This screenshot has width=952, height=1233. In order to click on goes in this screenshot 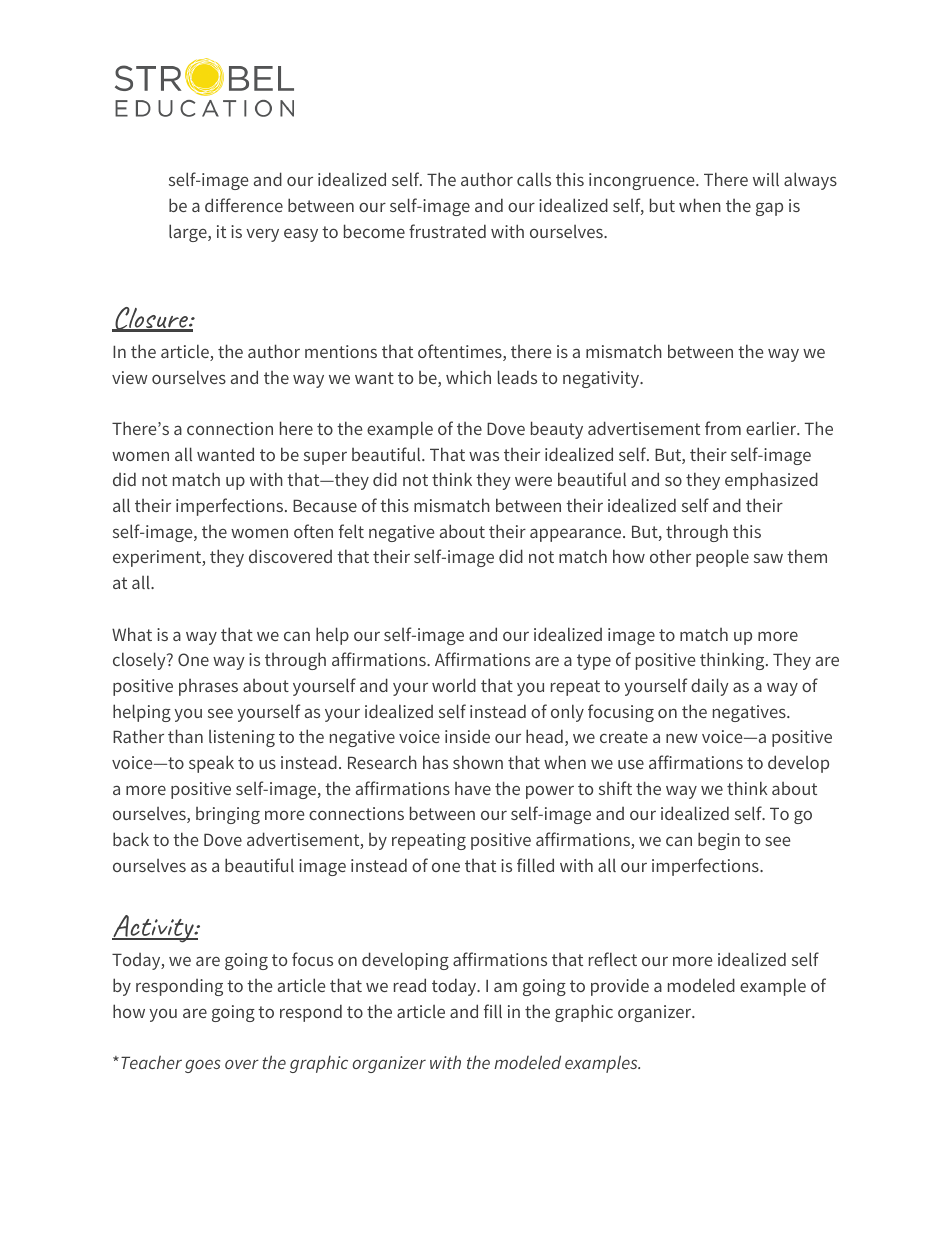, I will do `click(202, 1066)`.
